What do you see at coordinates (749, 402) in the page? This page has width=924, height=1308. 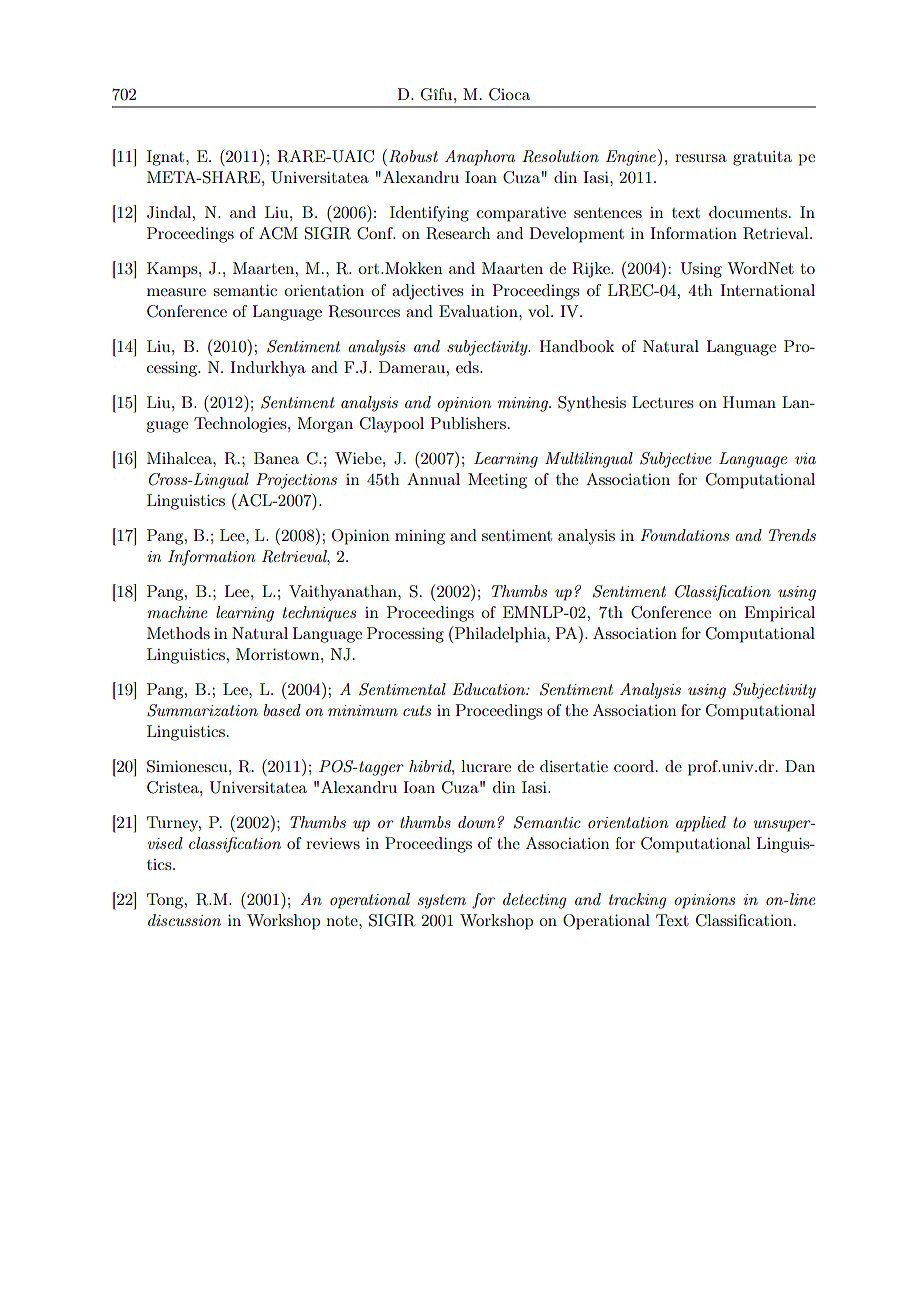 I see `Human` at bounding box center [749, 402].
